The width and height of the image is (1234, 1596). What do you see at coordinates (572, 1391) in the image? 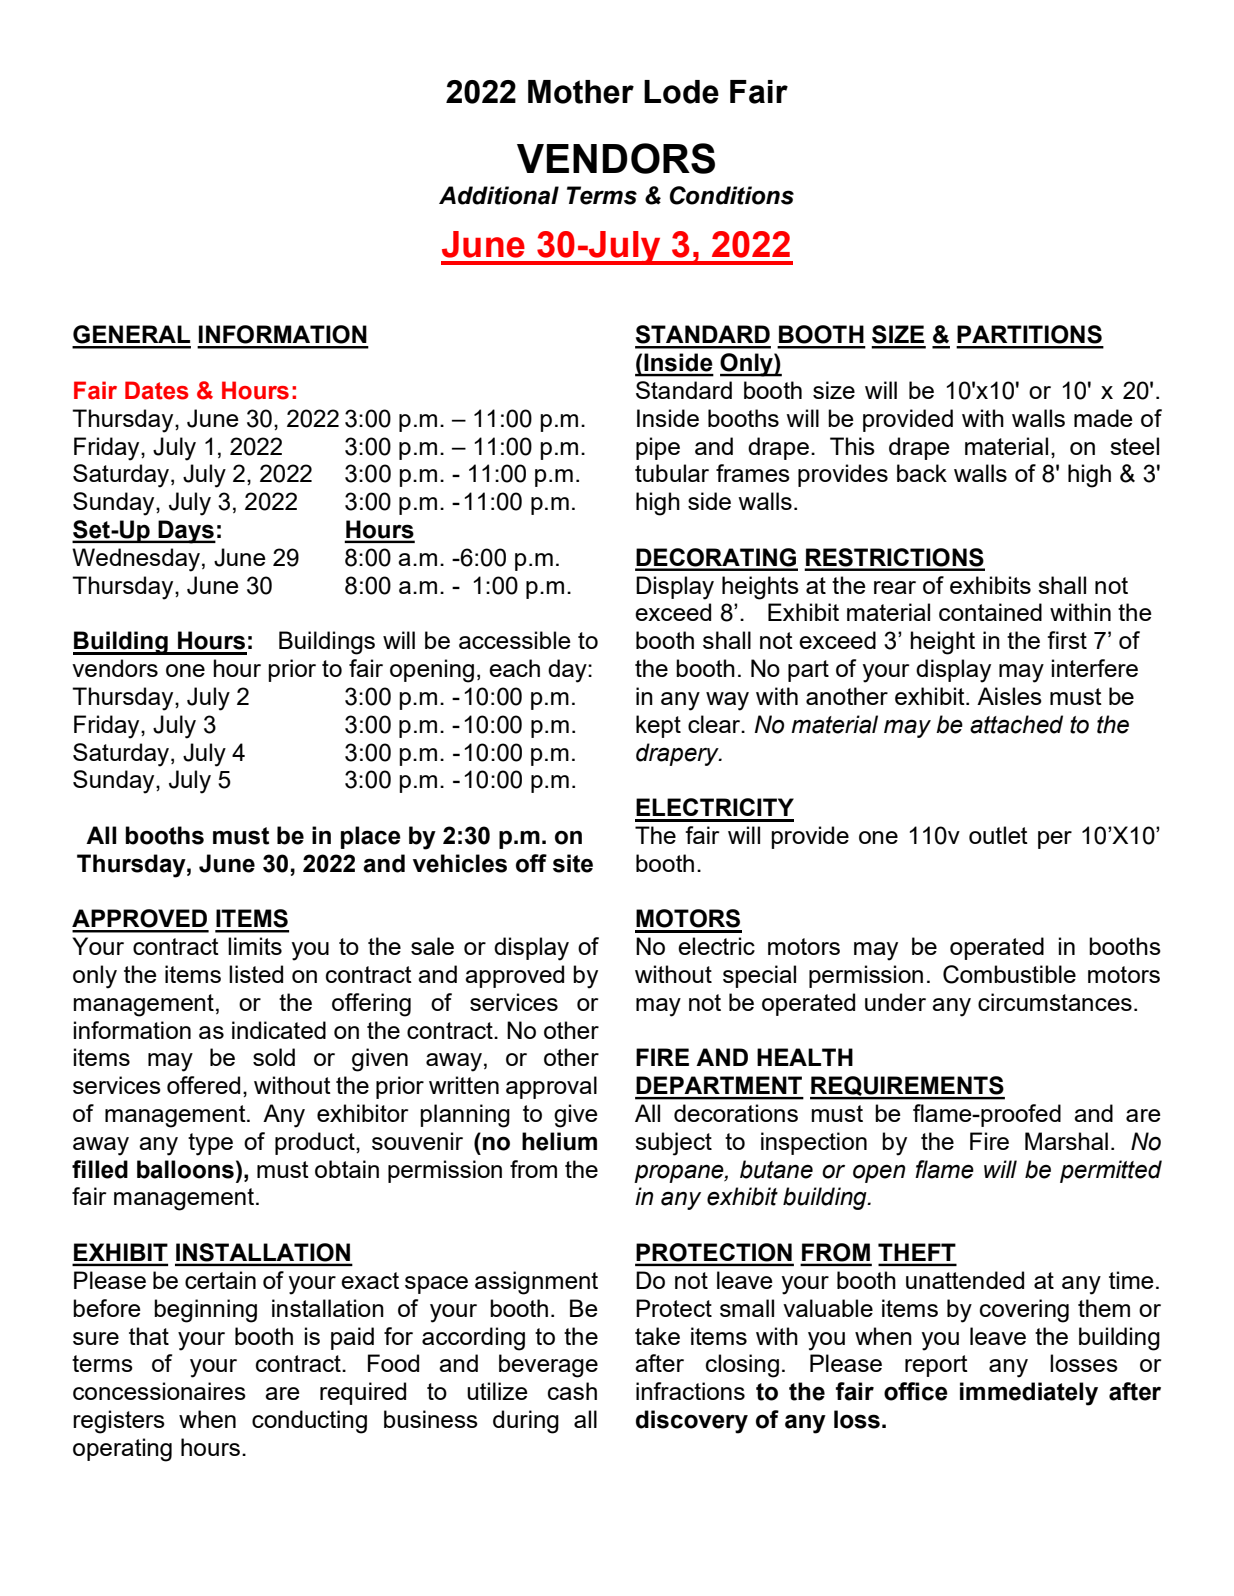
I see `cash` at bounding box center [572, 1391].
